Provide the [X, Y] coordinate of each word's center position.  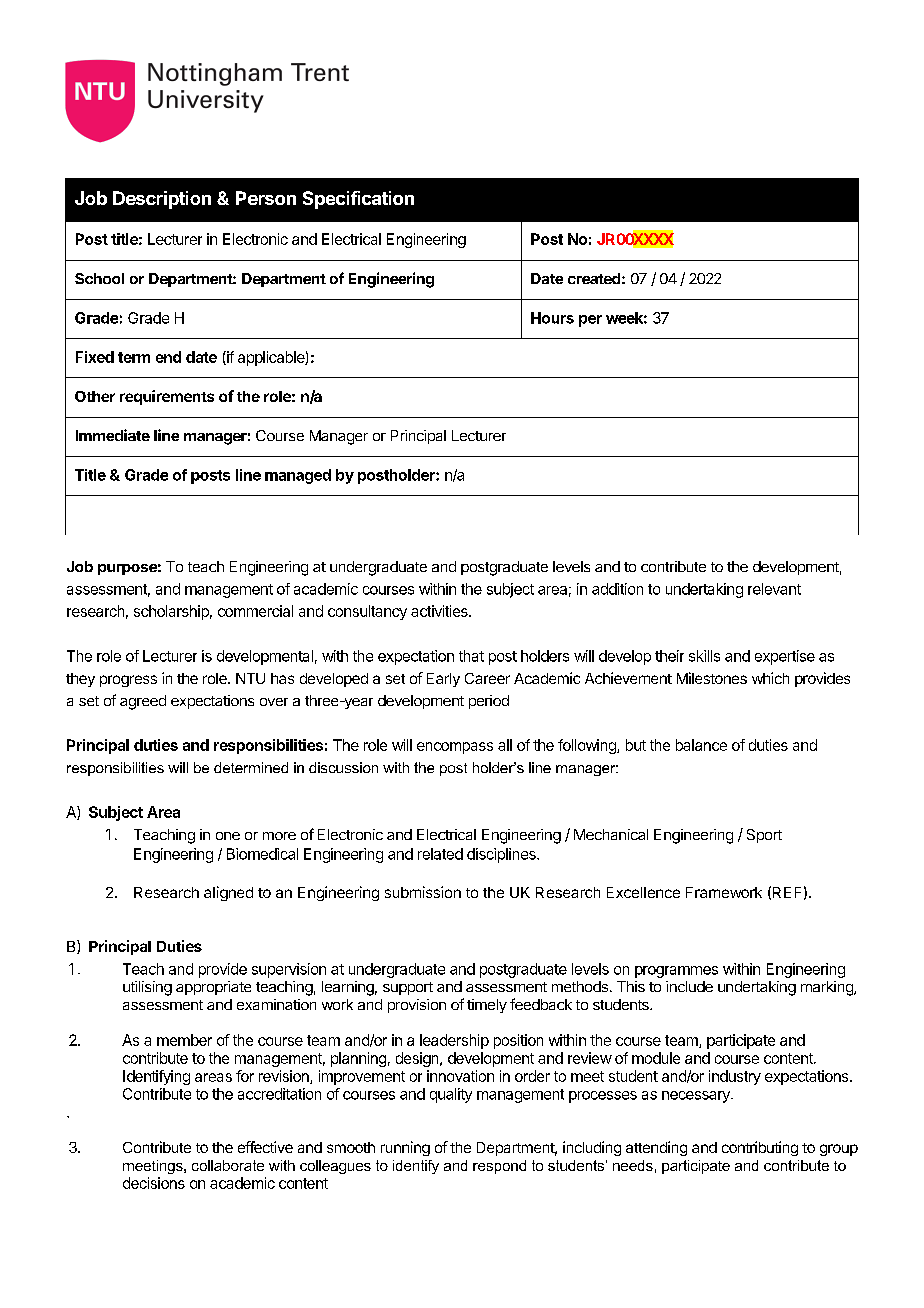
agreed [143, 702]
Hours [552, 318]
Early [443, 680]
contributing [760, 1148]
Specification [358, 200]
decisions [154, 1183]
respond [499, 1167]
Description [162, 200]
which [770, 678]
